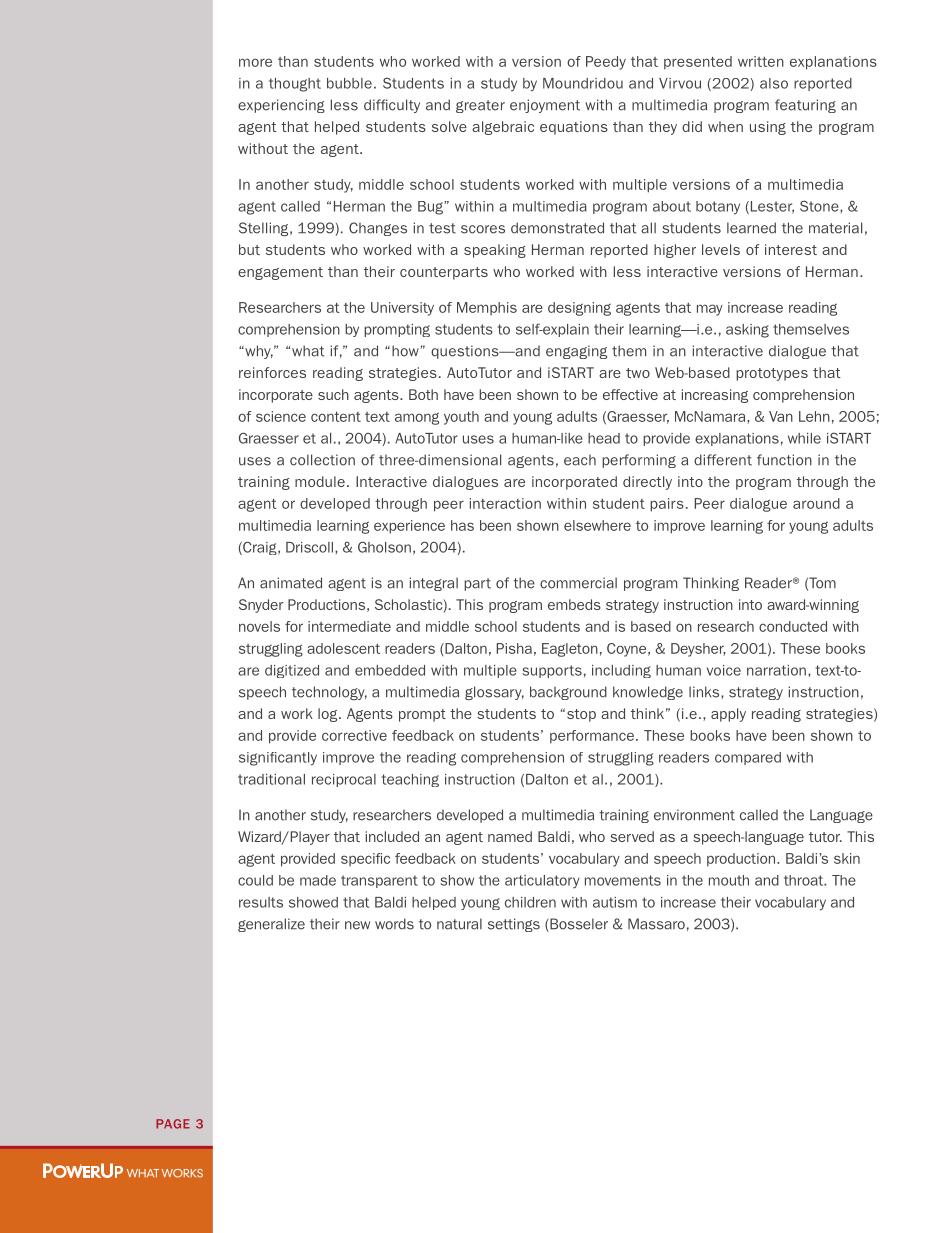 The height and width of the screenshot is (1233, 952). Describe the element at coordinates (261, 606) in the screenshot. I see `Snyder` at that location.
